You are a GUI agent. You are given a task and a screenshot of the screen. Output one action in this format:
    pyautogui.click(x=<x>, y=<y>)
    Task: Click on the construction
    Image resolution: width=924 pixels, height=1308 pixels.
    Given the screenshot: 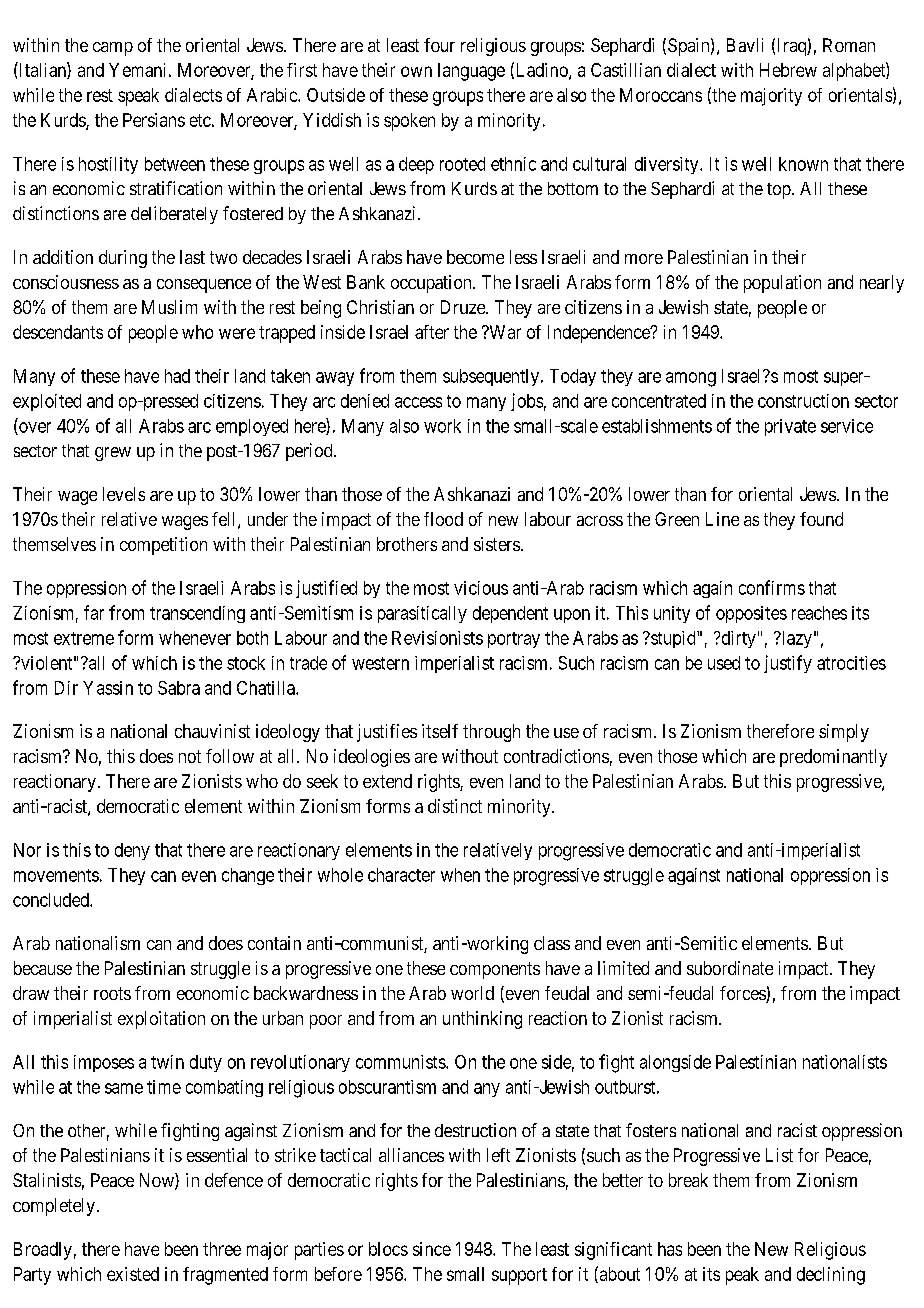 What is the action you would take?
    pyautogui.click(x=803, y=401)
